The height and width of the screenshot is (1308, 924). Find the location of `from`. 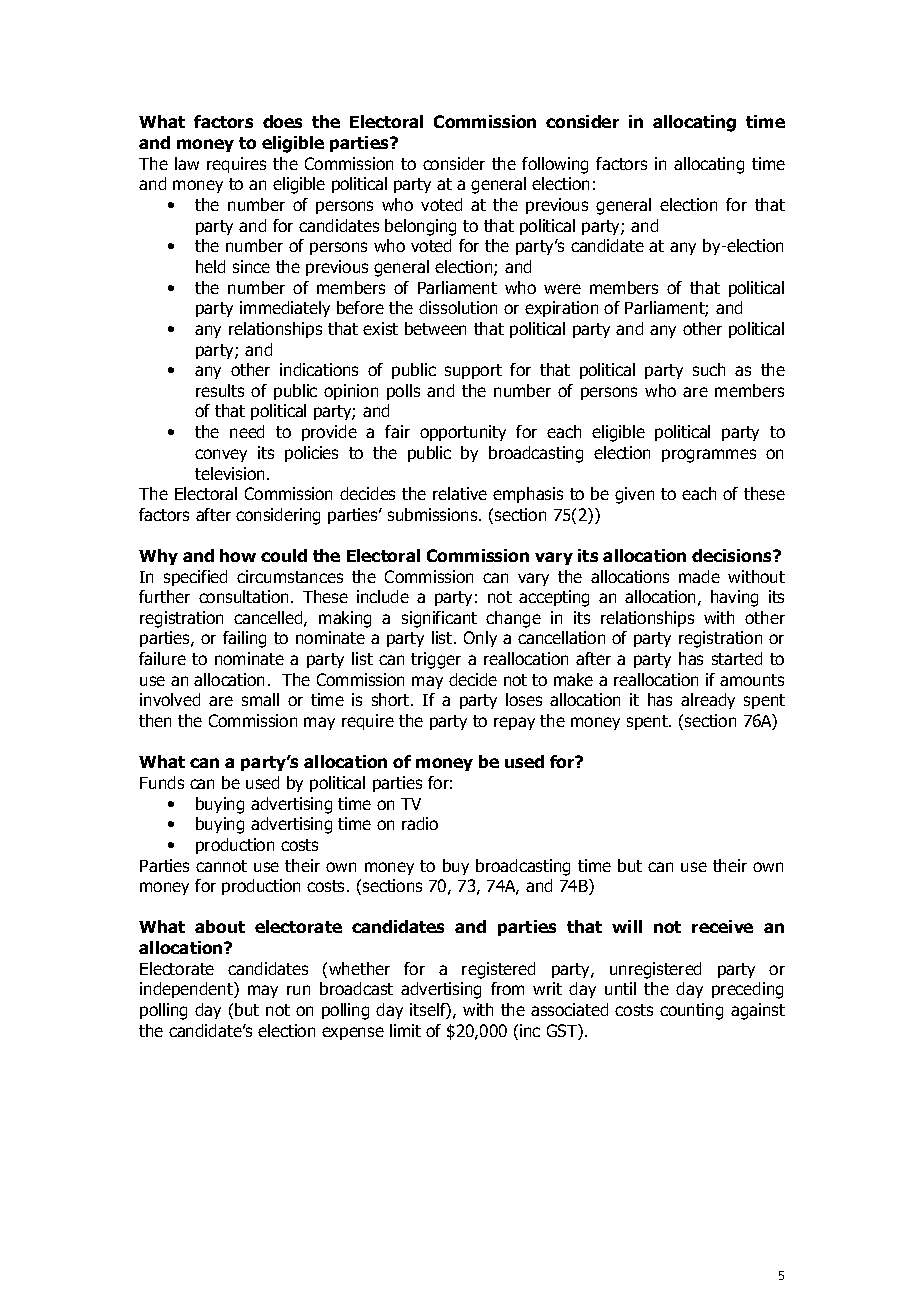

from is located at coordinates (507, 988).
